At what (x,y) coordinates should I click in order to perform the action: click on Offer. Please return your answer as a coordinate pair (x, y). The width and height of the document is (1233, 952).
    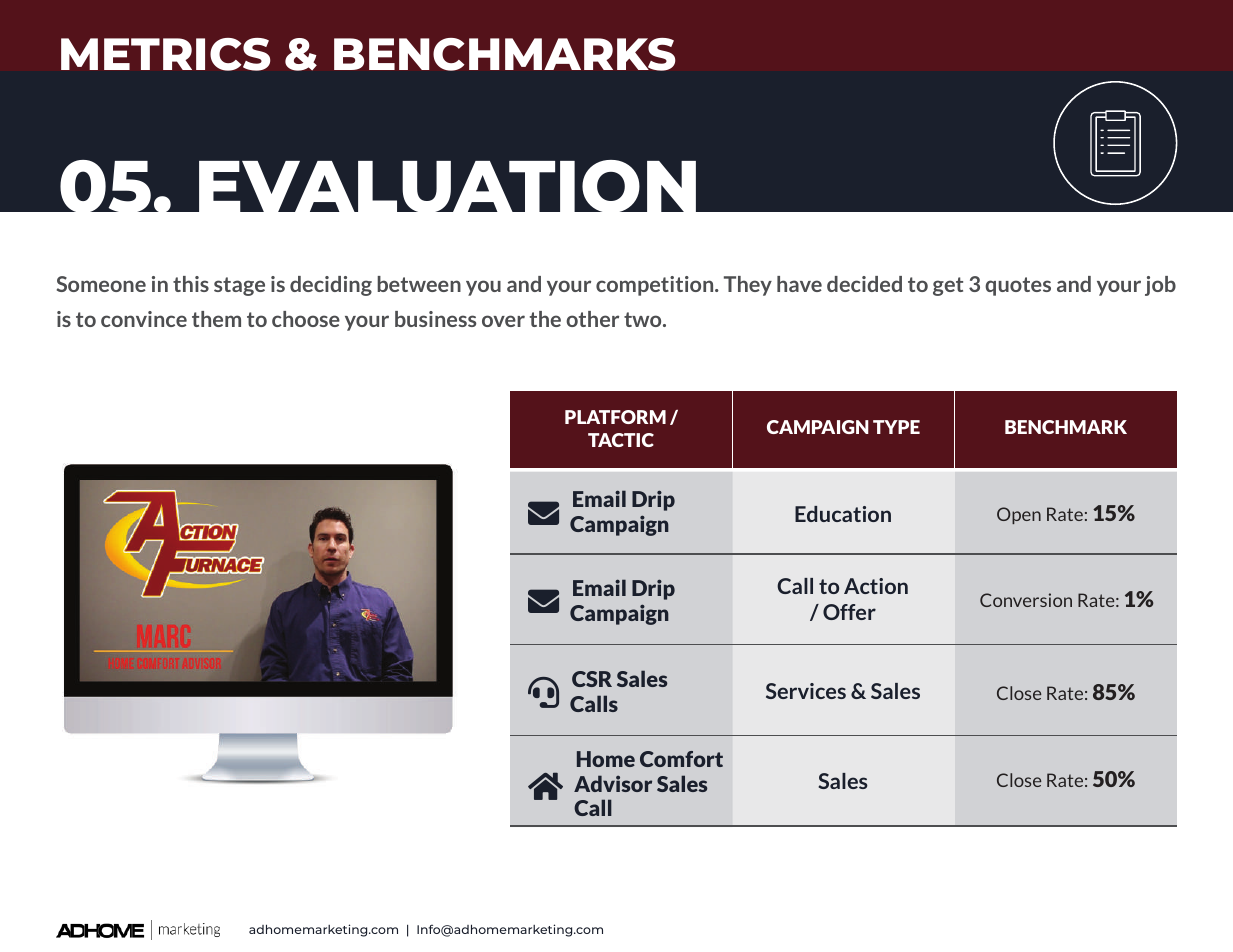
    Looking at the image, I should click on (849, 612).
